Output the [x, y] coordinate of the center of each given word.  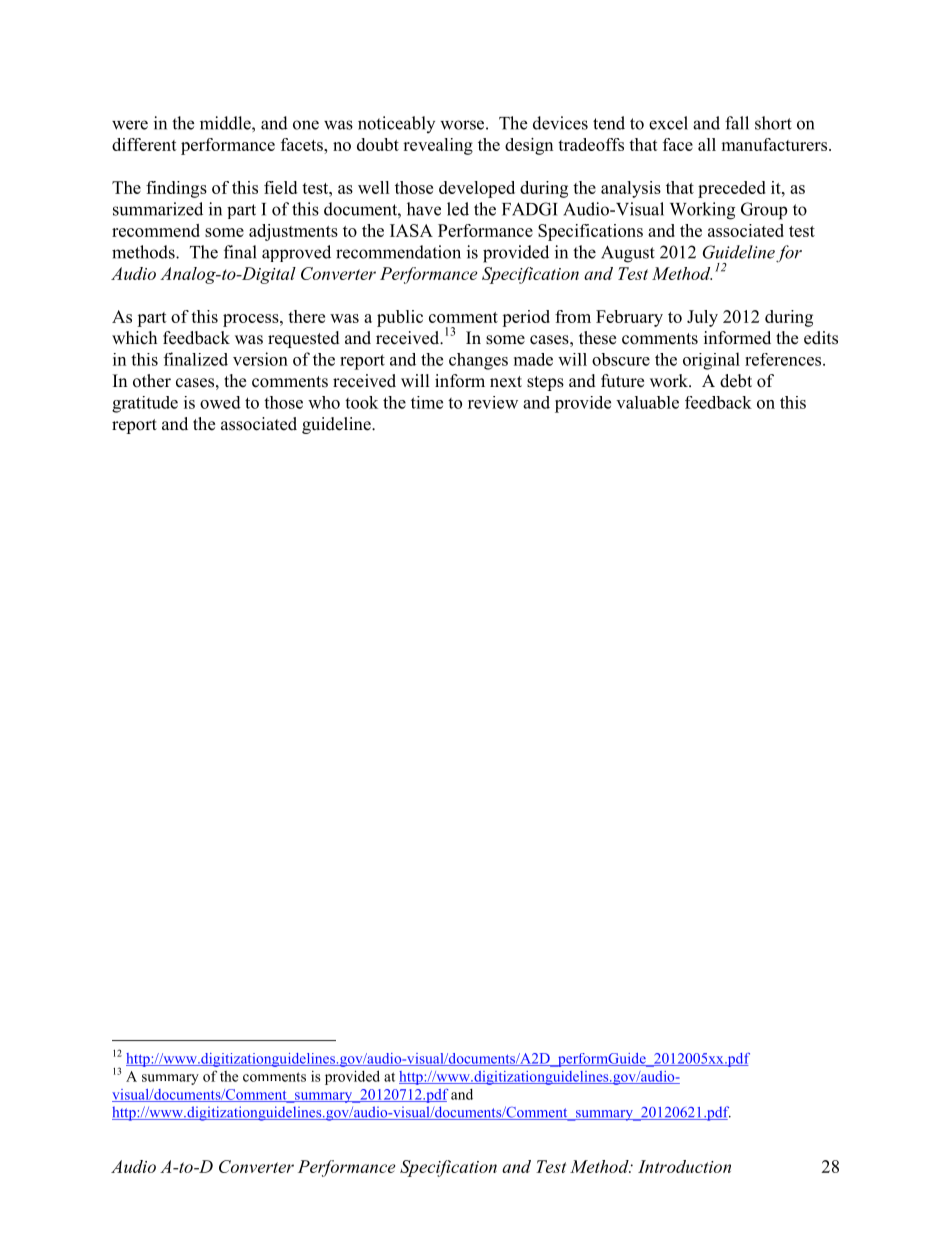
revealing [438, 146]
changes [478, 361]
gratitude [145, 404]
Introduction [684, 1166]
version [260, 359]
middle [226, 123]
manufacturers [775, 144]
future [622, 381]
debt [736, 381]
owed [220, 402]
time [427, 402]
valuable [647, 402]
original [711, 361]
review [493, 402]
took [361, 402]
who [324, 402]
